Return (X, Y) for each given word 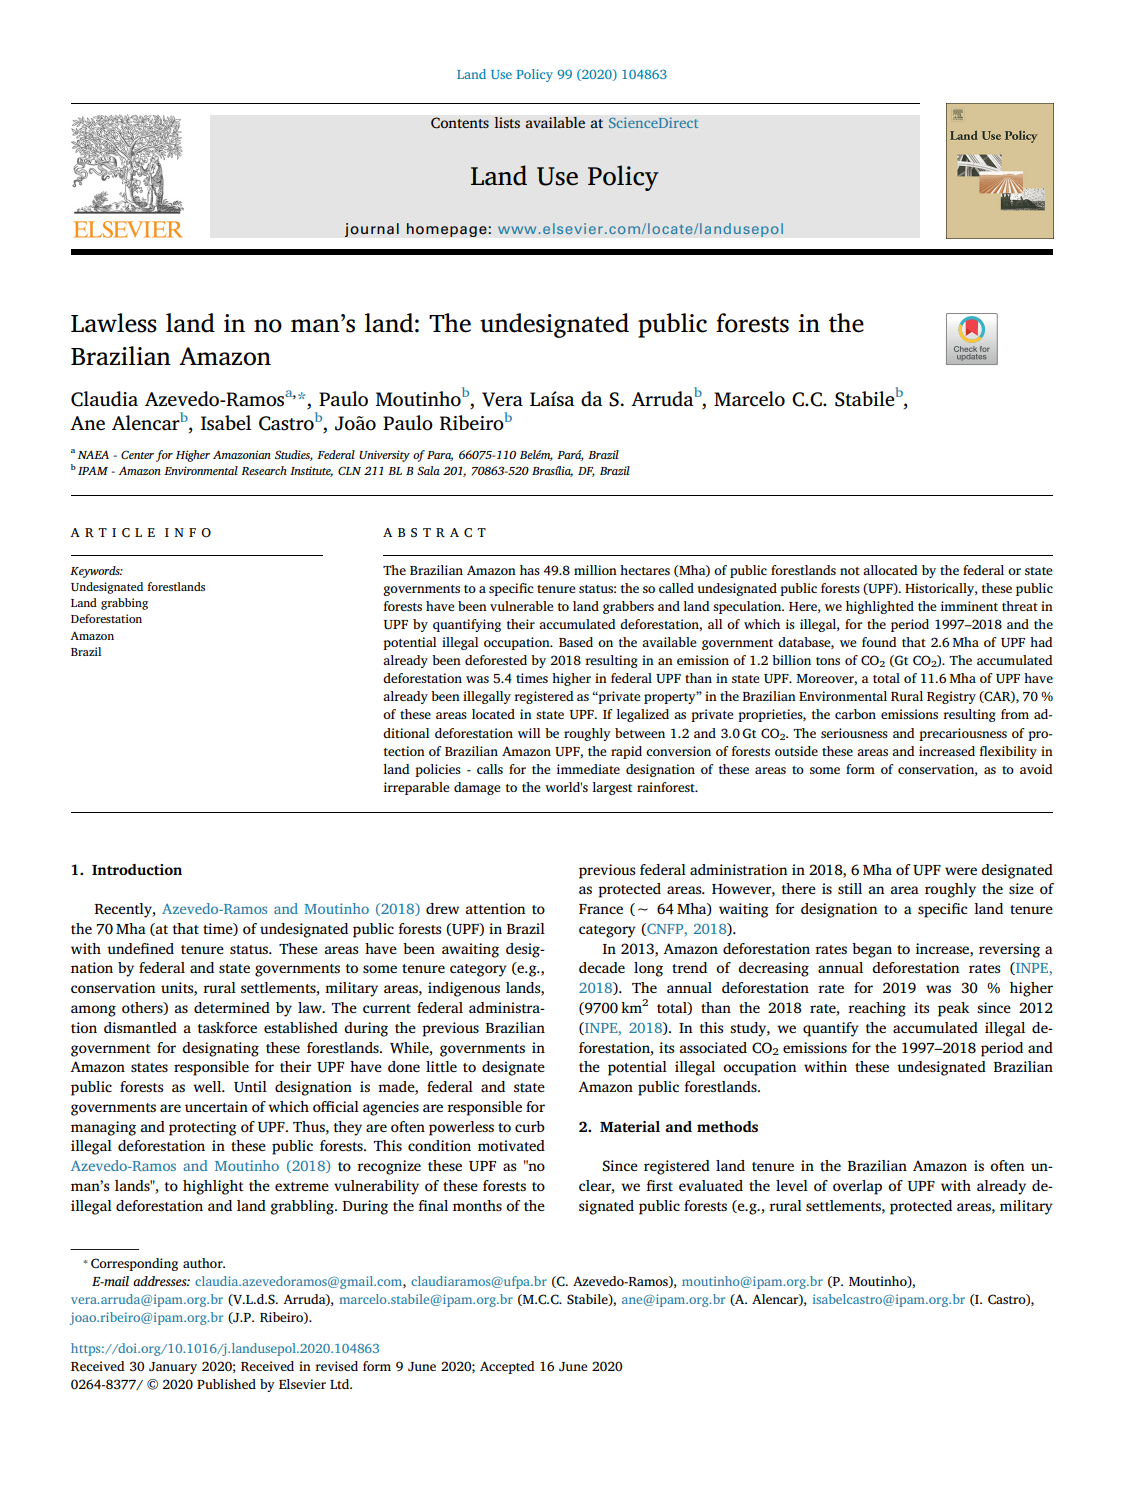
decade (602, 967)
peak (953, 1009)
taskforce (227, 1027)
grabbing (124, 604)
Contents (460, 123)
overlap (857, 1187)
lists (507, 123)
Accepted (507, 1367)
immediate (588, 769)
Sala (428, 470)
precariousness (963, 734)
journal (372, 230)
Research (264, 470)
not (850, 571)
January (173, 1368)
